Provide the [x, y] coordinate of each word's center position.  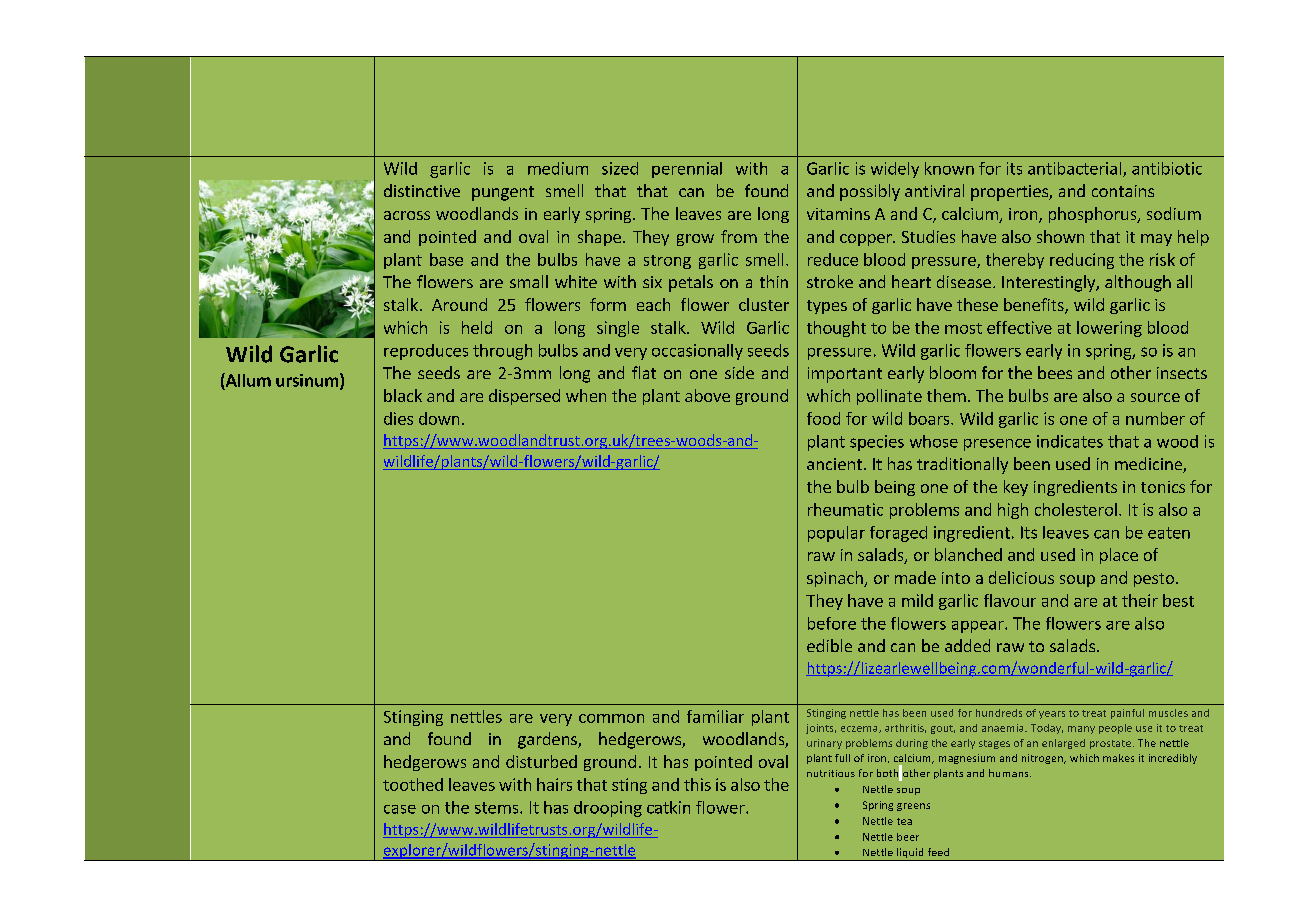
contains [1123, 191]
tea [904, 821]
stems [498, 808]
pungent [503, 193]
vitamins [838, 214]
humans [1010, 773]
